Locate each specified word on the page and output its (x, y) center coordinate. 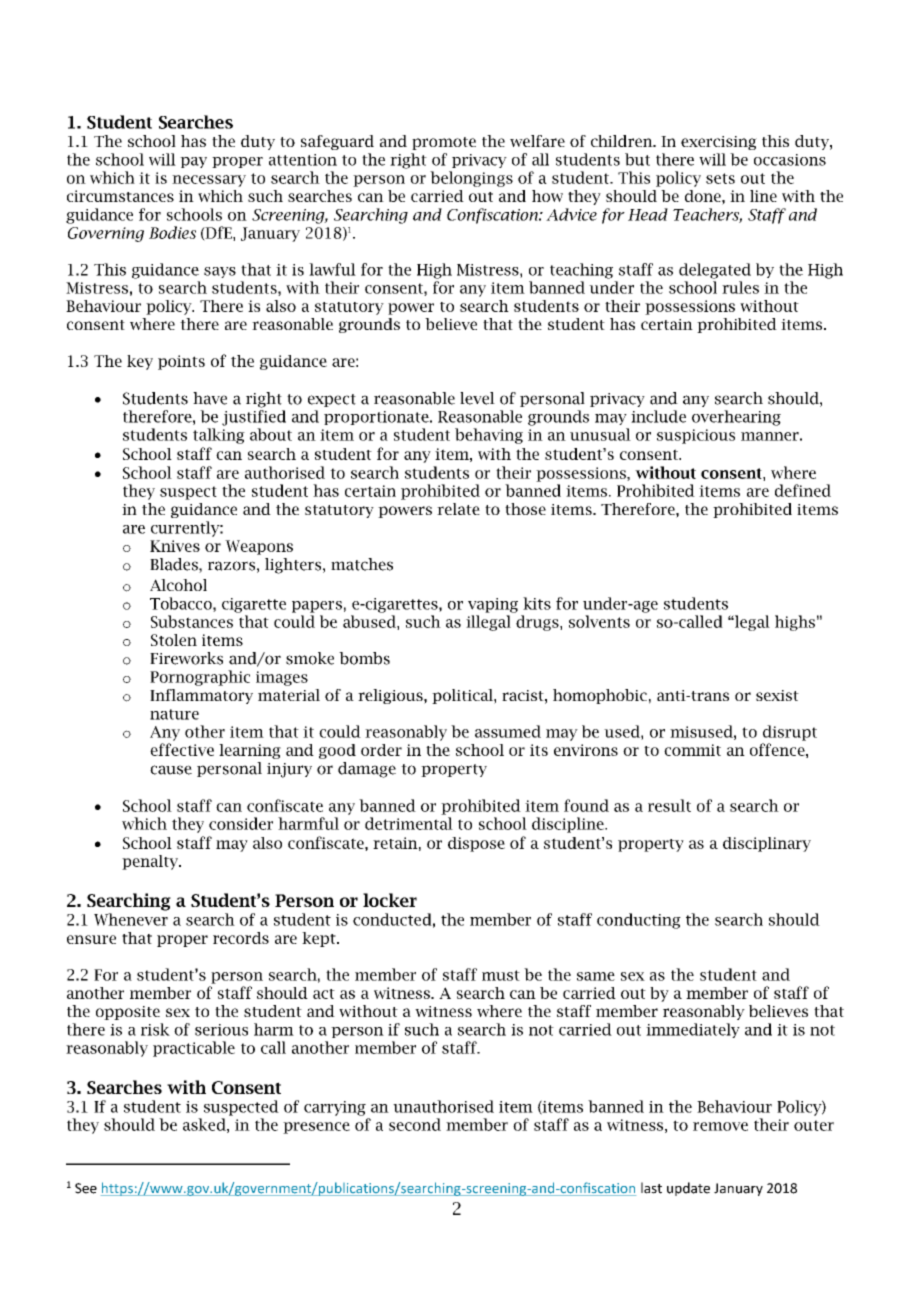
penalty (151, 862)
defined (803, 490)
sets (720, 178)
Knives (175, 546)
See (86, 1188)
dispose (476, 844)
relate (458, 509)
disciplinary (767, 844)
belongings (471, 179)
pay (193, 162)
